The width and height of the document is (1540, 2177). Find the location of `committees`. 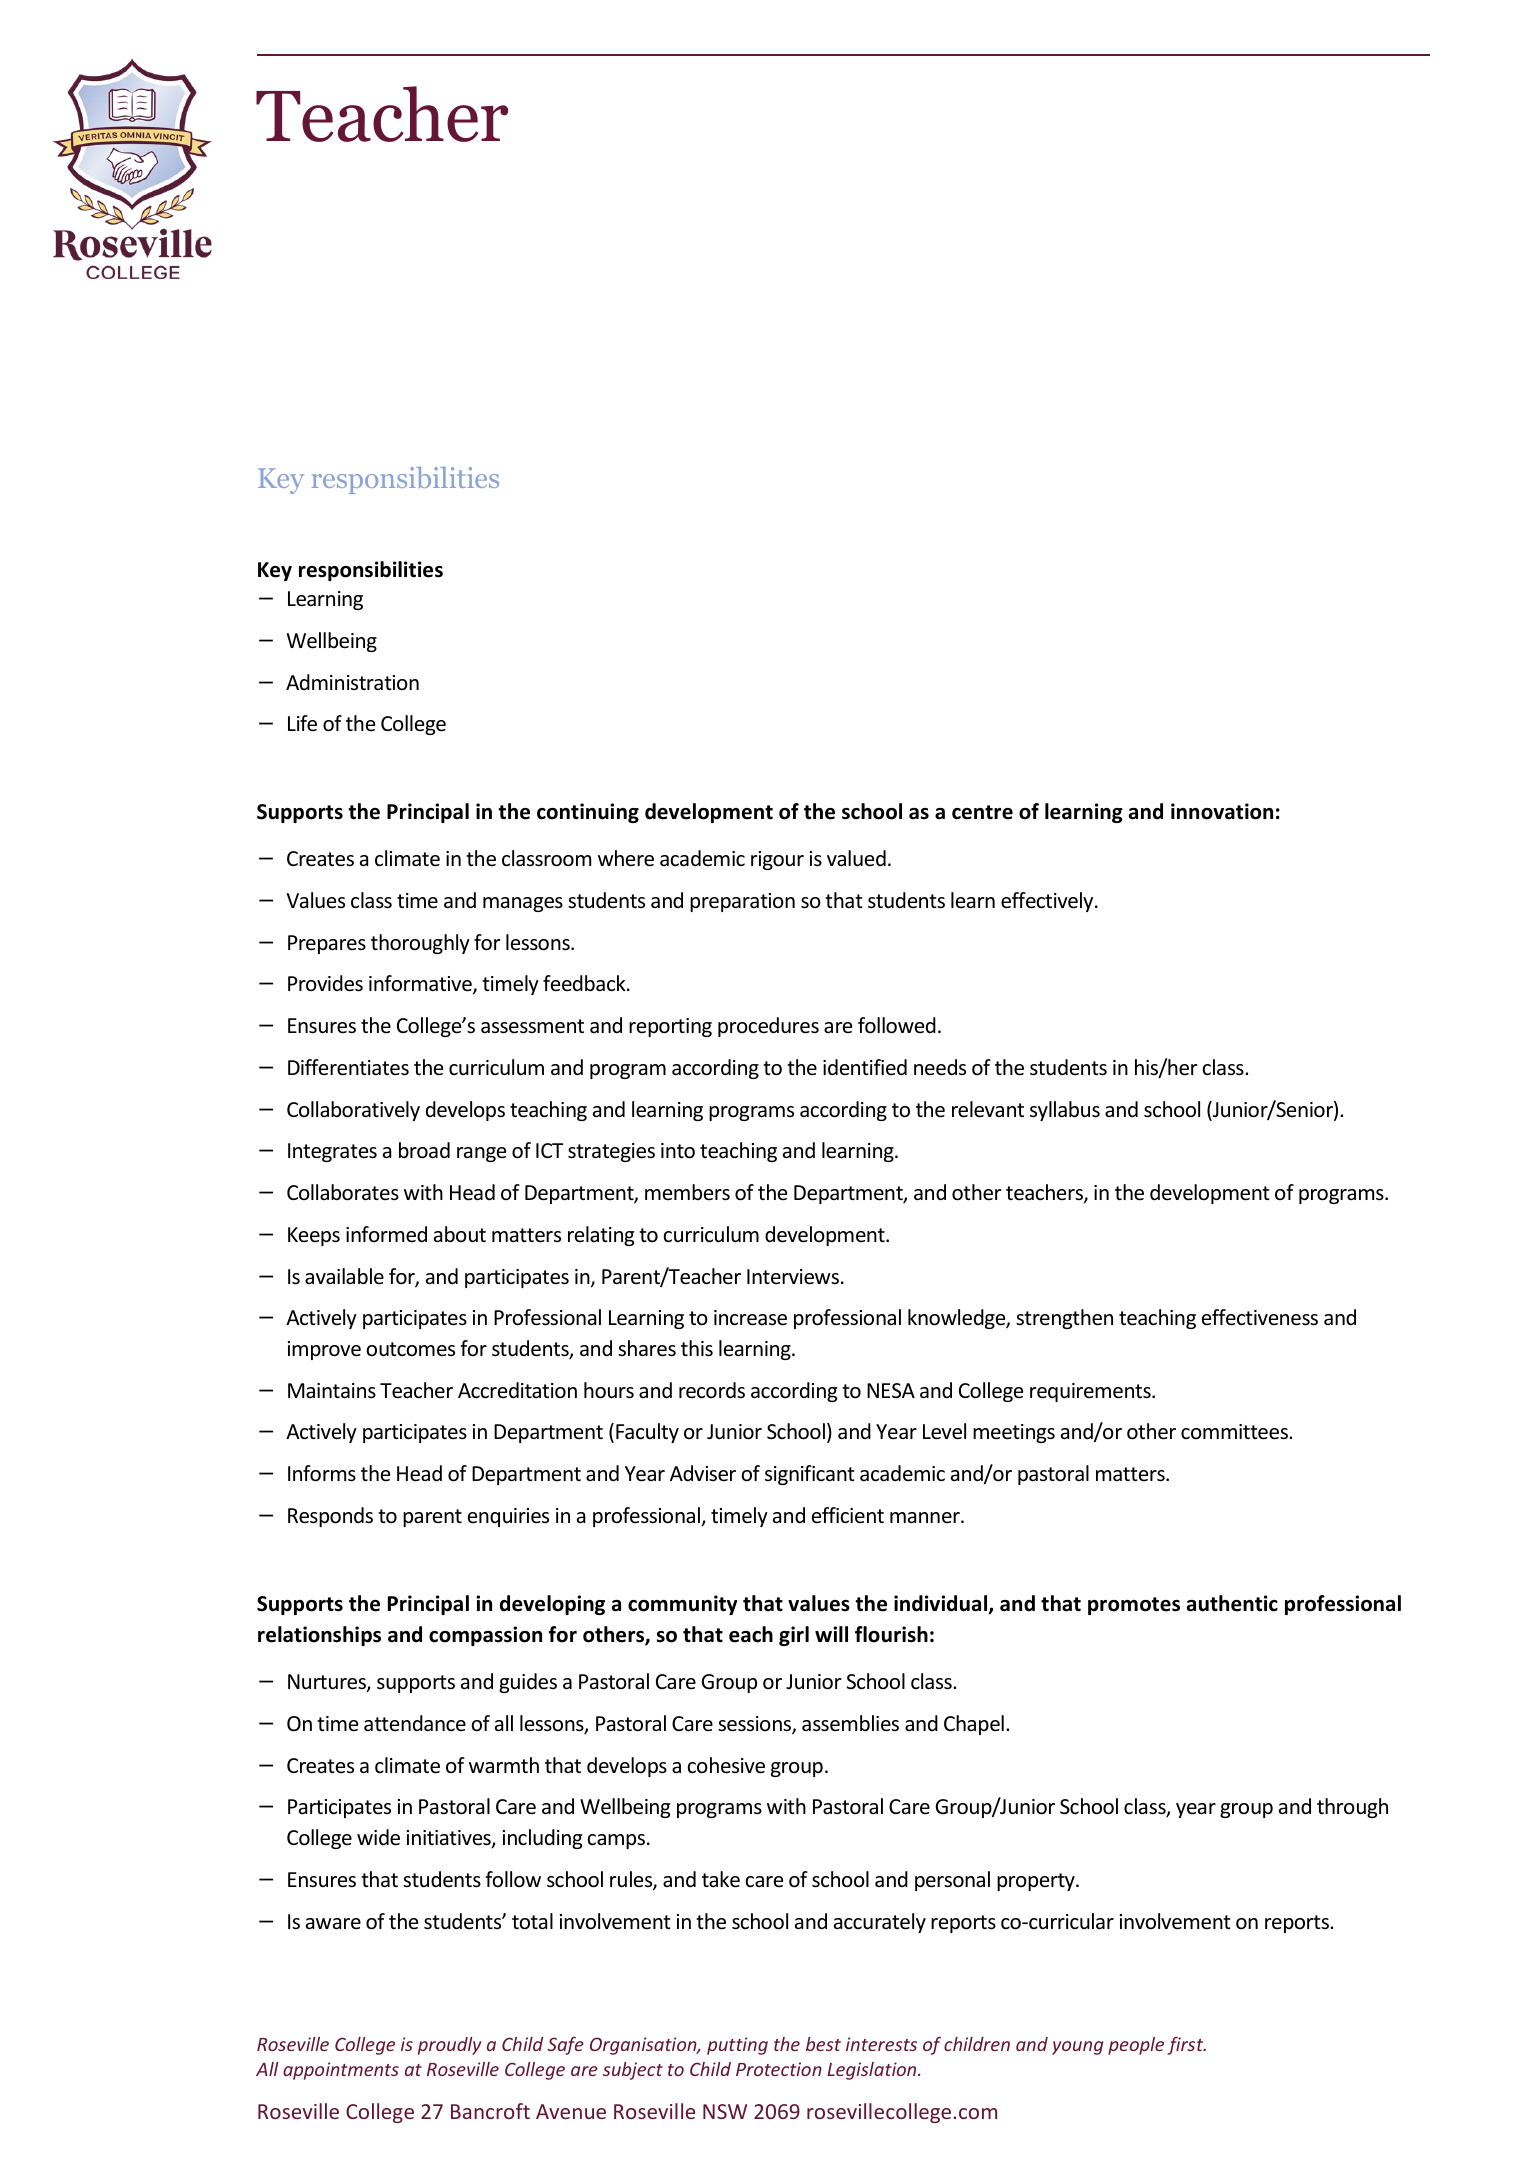

committees is located at coordinates (1235, 1432).
